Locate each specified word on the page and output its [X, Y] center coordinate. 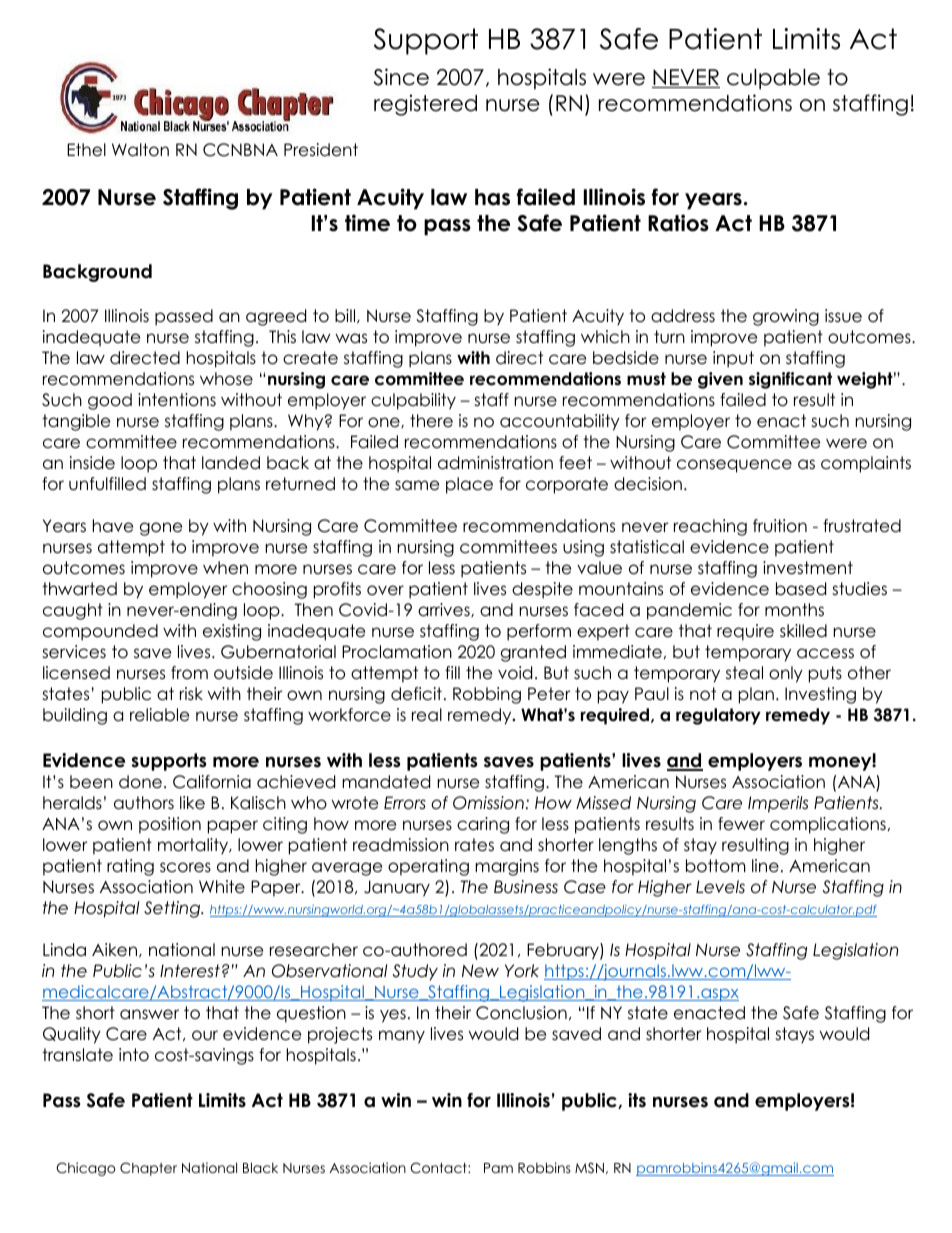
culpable [773, 79]
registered [425, 105]
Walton [140, 150]
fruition [780, 526]
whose [226, 379]
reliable [159, 715]
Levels [720, 887]
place [469, 485]
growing [786, 317]
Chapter [148, 1169]
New [480, 971]
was [351, 338]
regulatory [718, 716]
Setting [173, 909]
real [427, 715]
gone [161, 529]
